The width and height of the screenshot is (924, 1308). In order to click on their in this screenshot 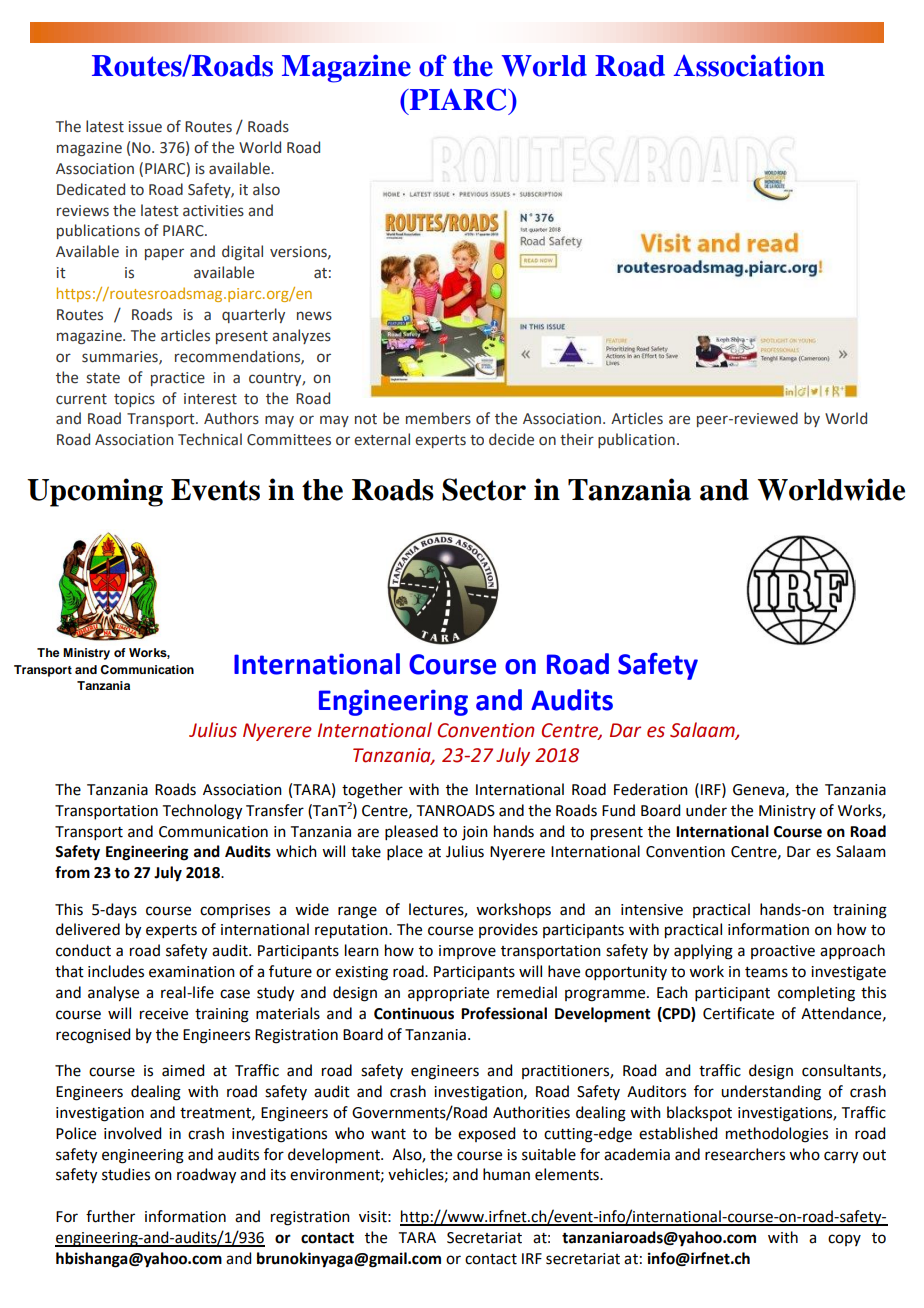, I will do `click(577, 439)`.
